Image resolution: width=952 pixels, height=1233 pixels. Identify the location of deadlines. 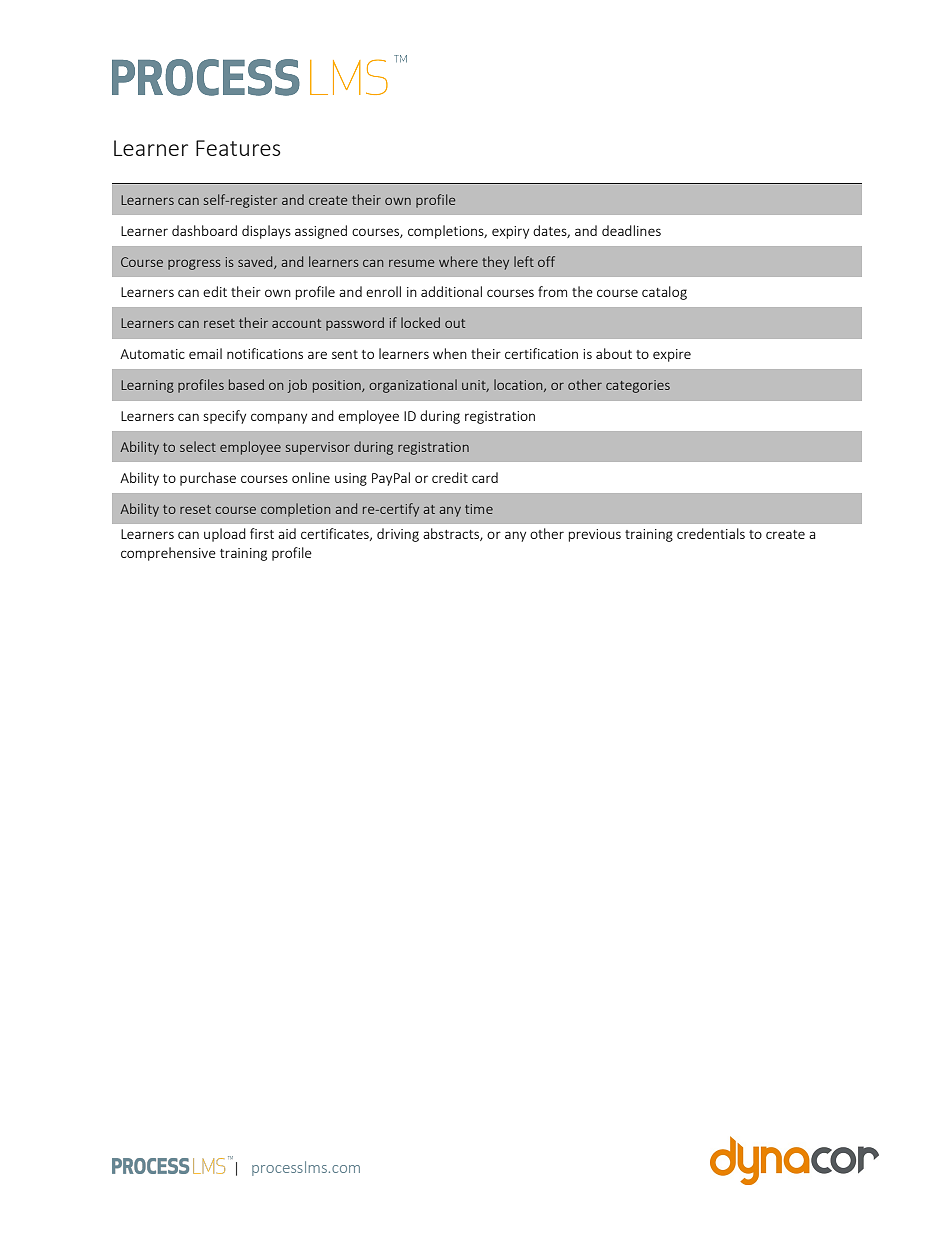
(631, 230).
